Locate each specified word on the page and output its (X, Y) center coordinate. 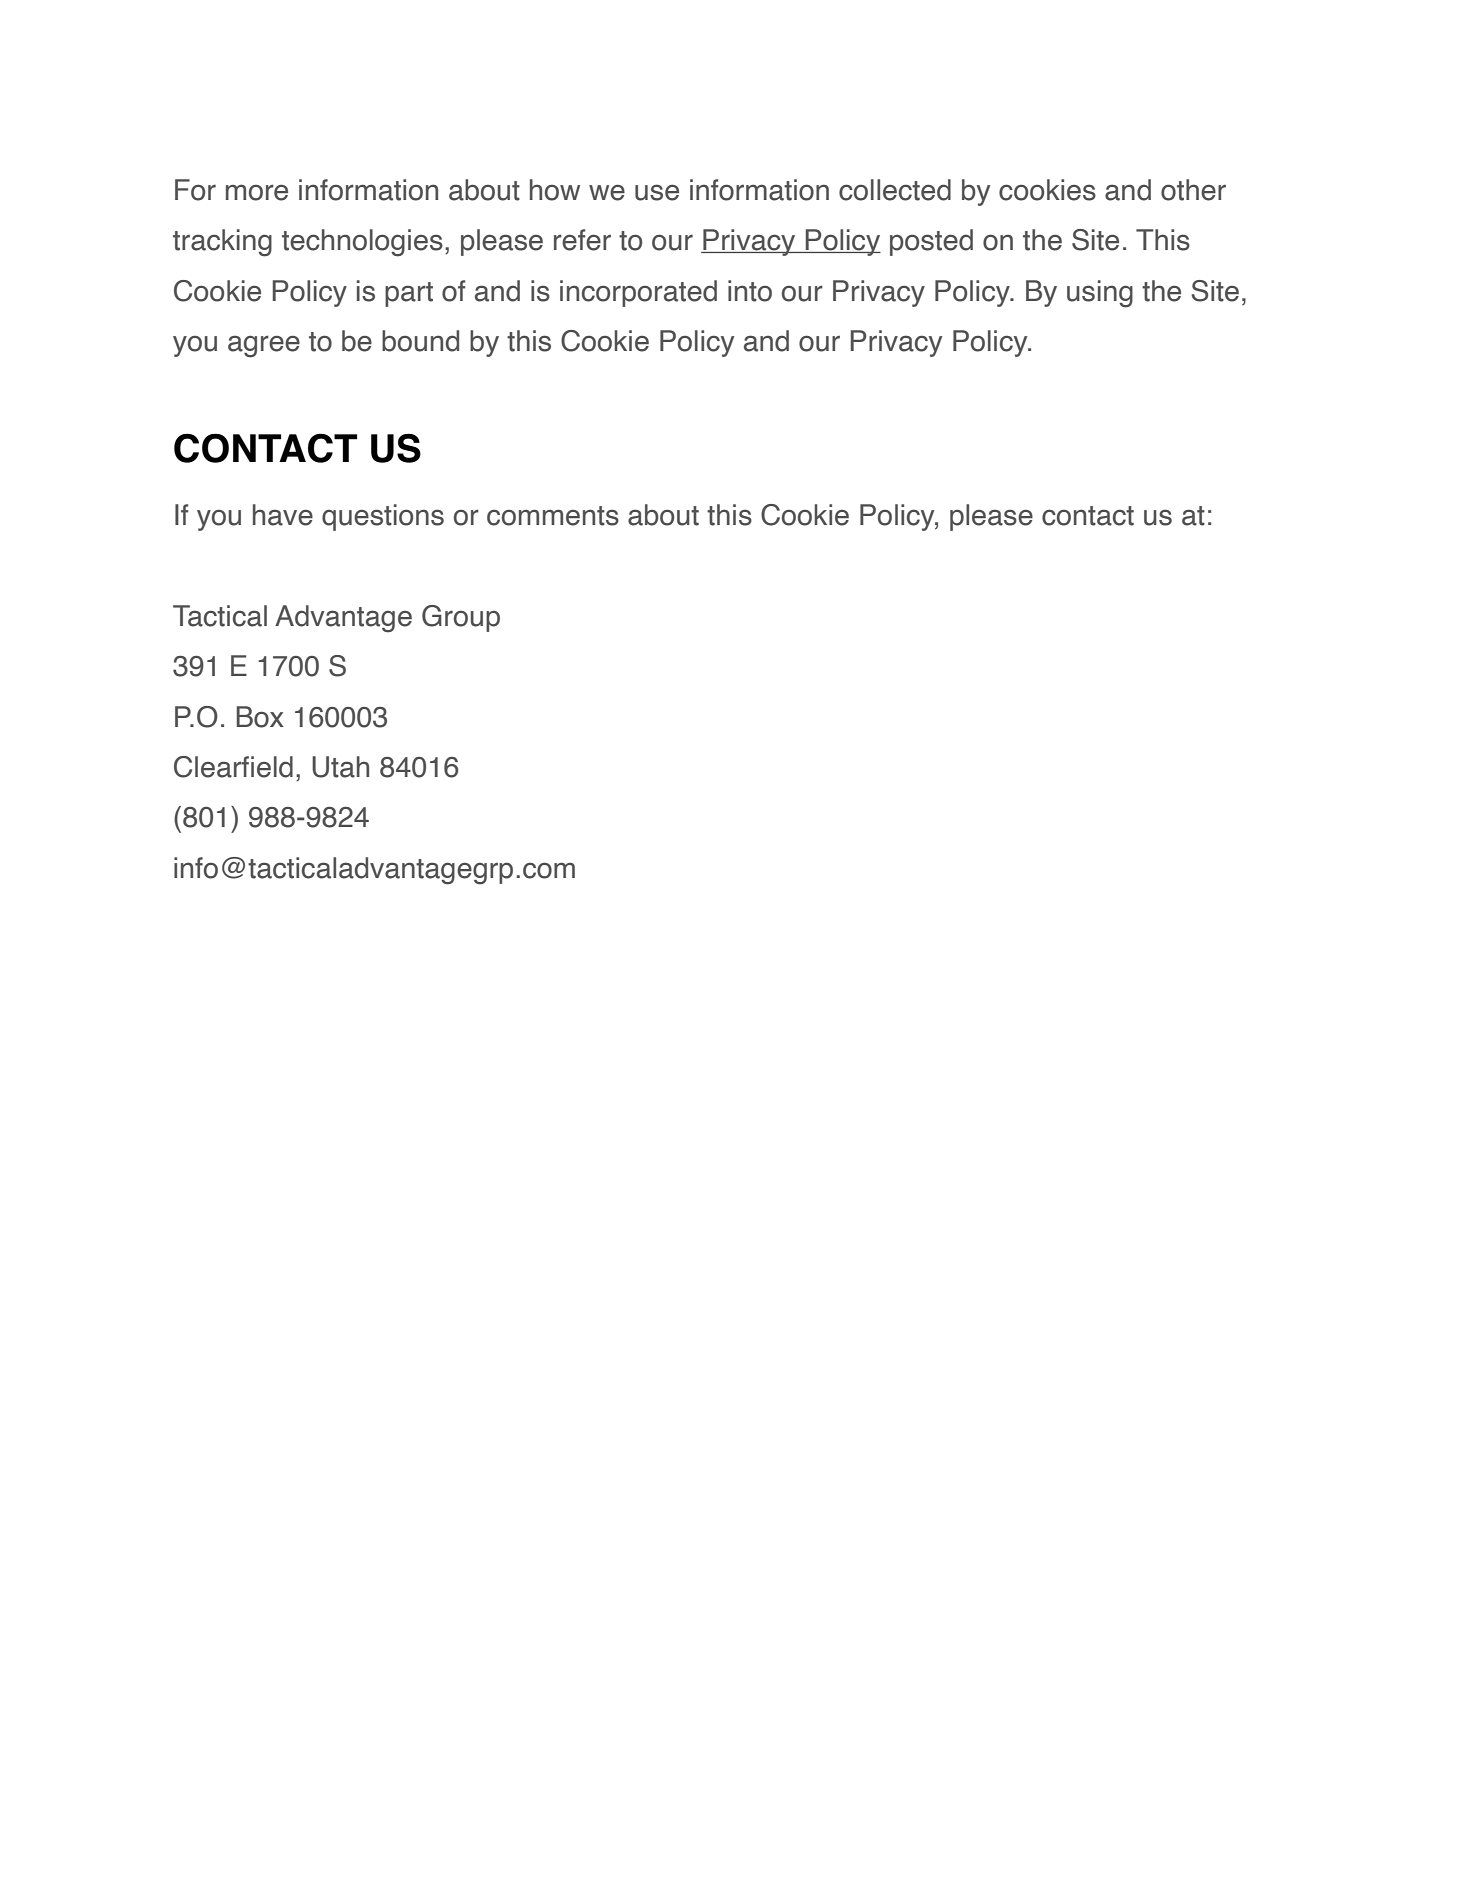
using (1100, 294)
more (257, 192)
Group (461, 618)
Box (260, 717)
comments (553, 516)
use (657, 192)
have (283, 515)
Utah (340, 767)
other (1193, 190)
